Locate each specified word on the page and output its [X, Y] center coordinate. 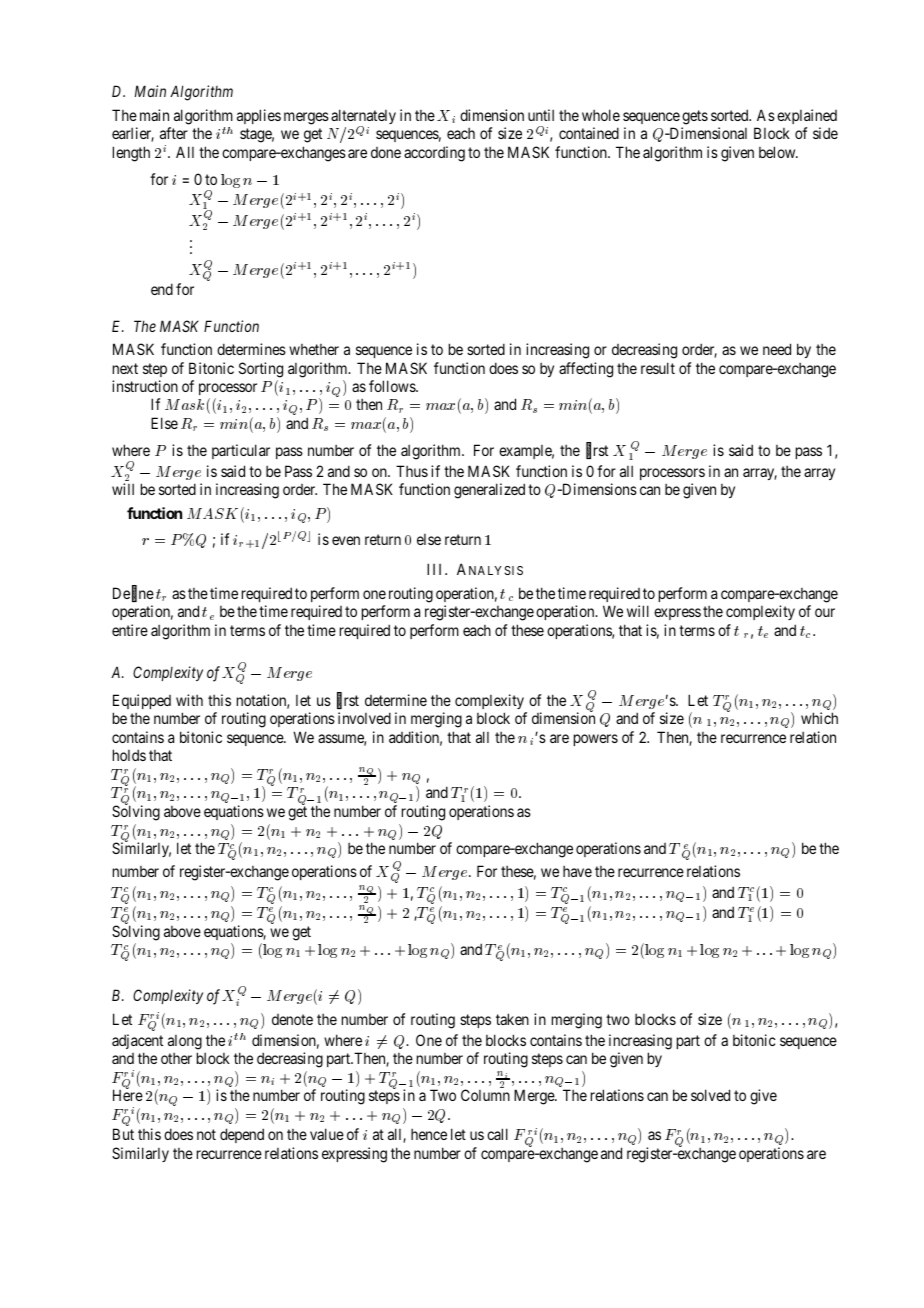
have [577, 871]
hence [429, 1134]
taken [512, 1019]
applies [259, 116]
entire [130, 630]
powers [596, 740]
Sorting [261, 370]
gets [695, 117]
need [777, 349]
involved [364, 718]
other [176, 1058]
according [434, 154]
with [189, 700]
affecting [586, 370]
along [185, 1042]
